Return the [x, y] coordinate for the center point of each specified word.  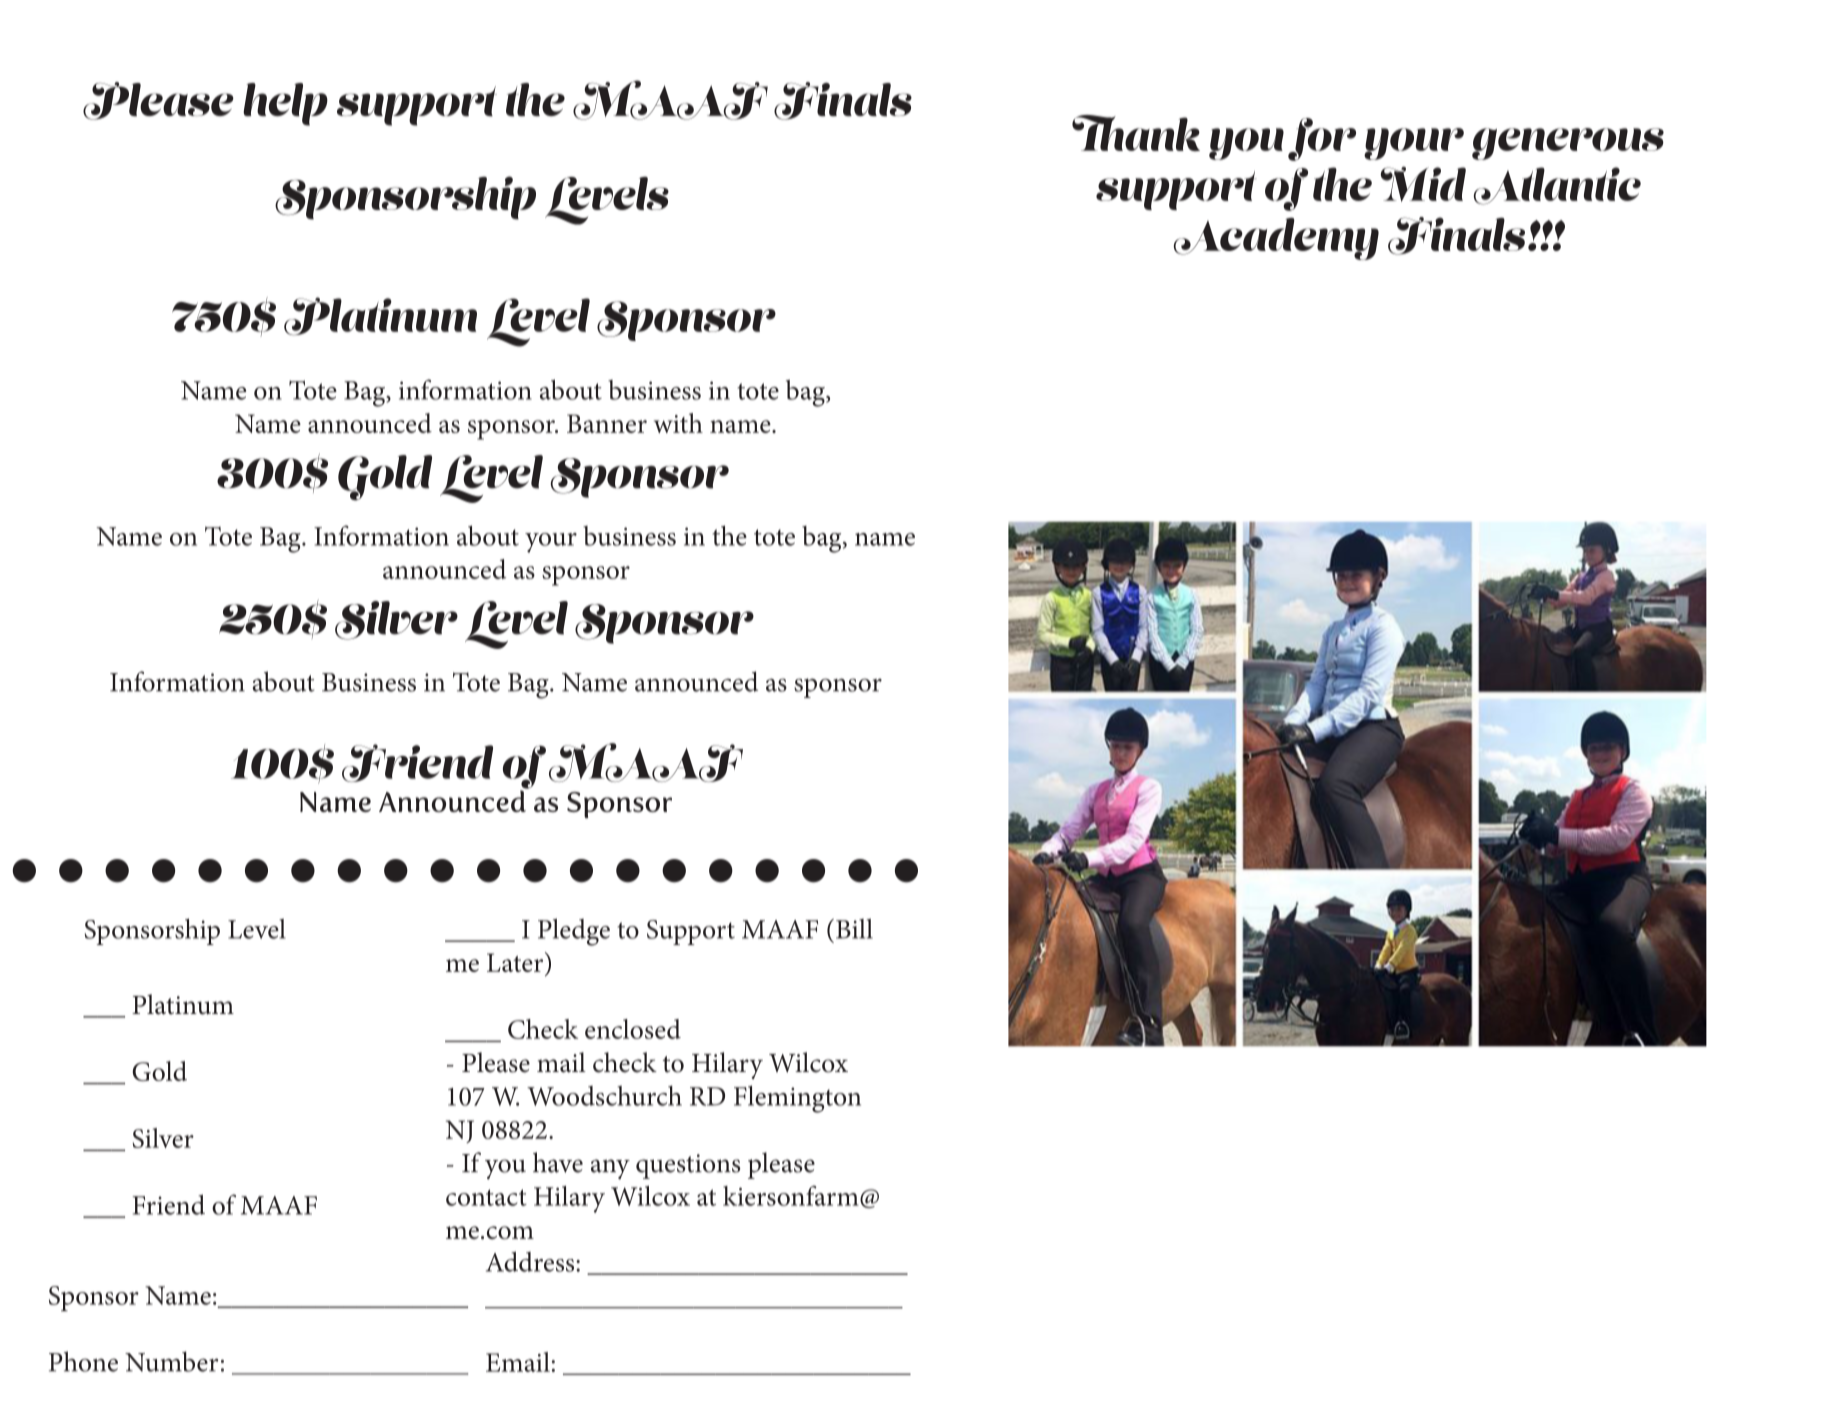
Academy [1276, 239]
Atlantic [1557, 186]
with [678, 423]
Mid [1423, 184]
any [610, 1169]
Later [516, 962]
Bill [854, 928]
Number [171, 1361]
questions [688, 1166]
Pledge [574, 932]
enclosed [633, 1029]
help [285, 104]
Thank [1136, 133]
